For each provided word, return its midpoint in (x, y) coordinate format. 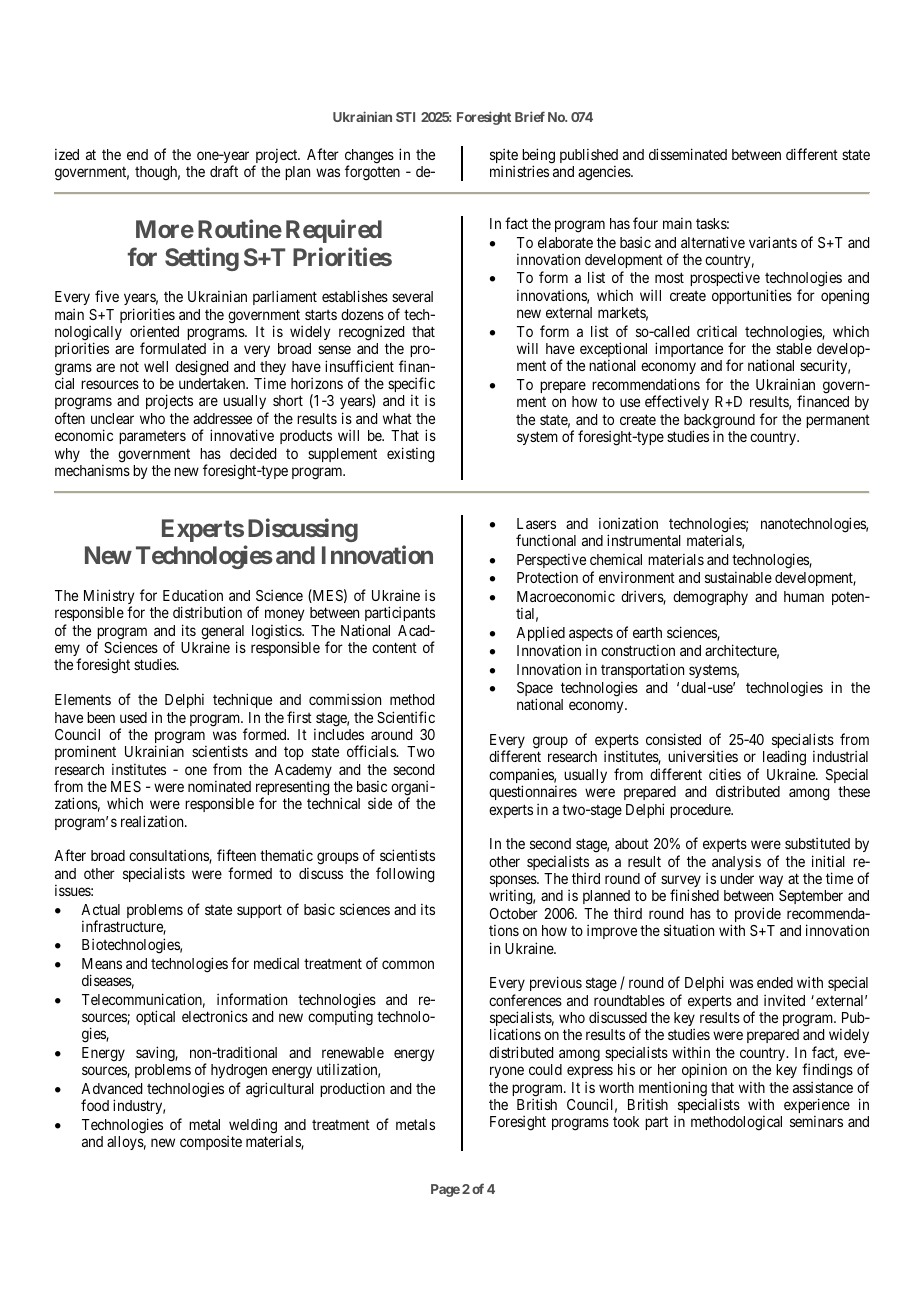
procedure (701, 811)
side (380, 803)
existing (411, 455)
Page (445, 1190)
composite (211, 1142)
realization (153, 821)
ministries (519, 171)
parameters (152, 437)
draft (224, 171)
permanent (838, 421)
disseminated (688, 154)
